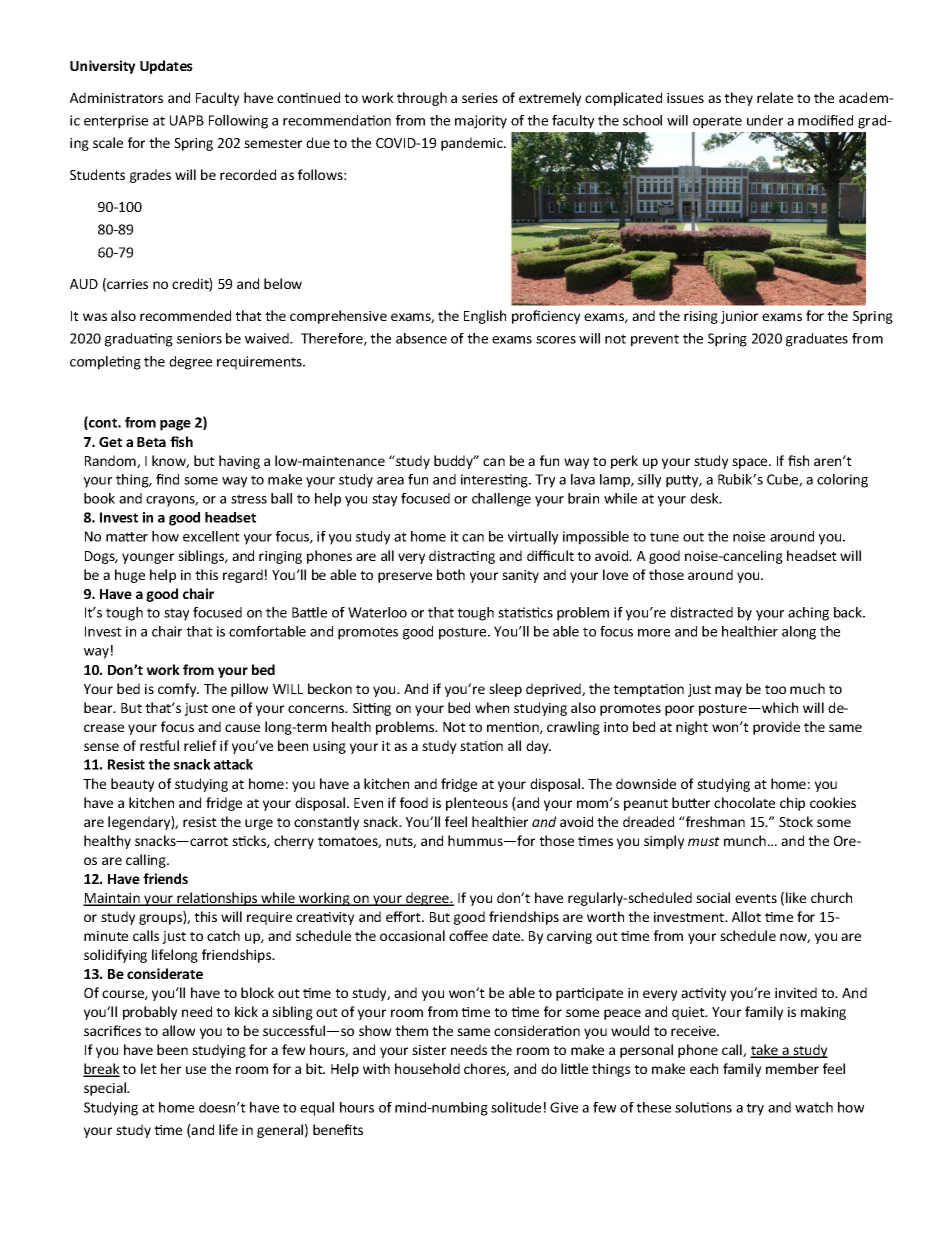 This screenshot has height=1233, width=952. What do you see at coordinates (175, 425) in the screenshot?
I see `page` at bounding box center [175, 425].
